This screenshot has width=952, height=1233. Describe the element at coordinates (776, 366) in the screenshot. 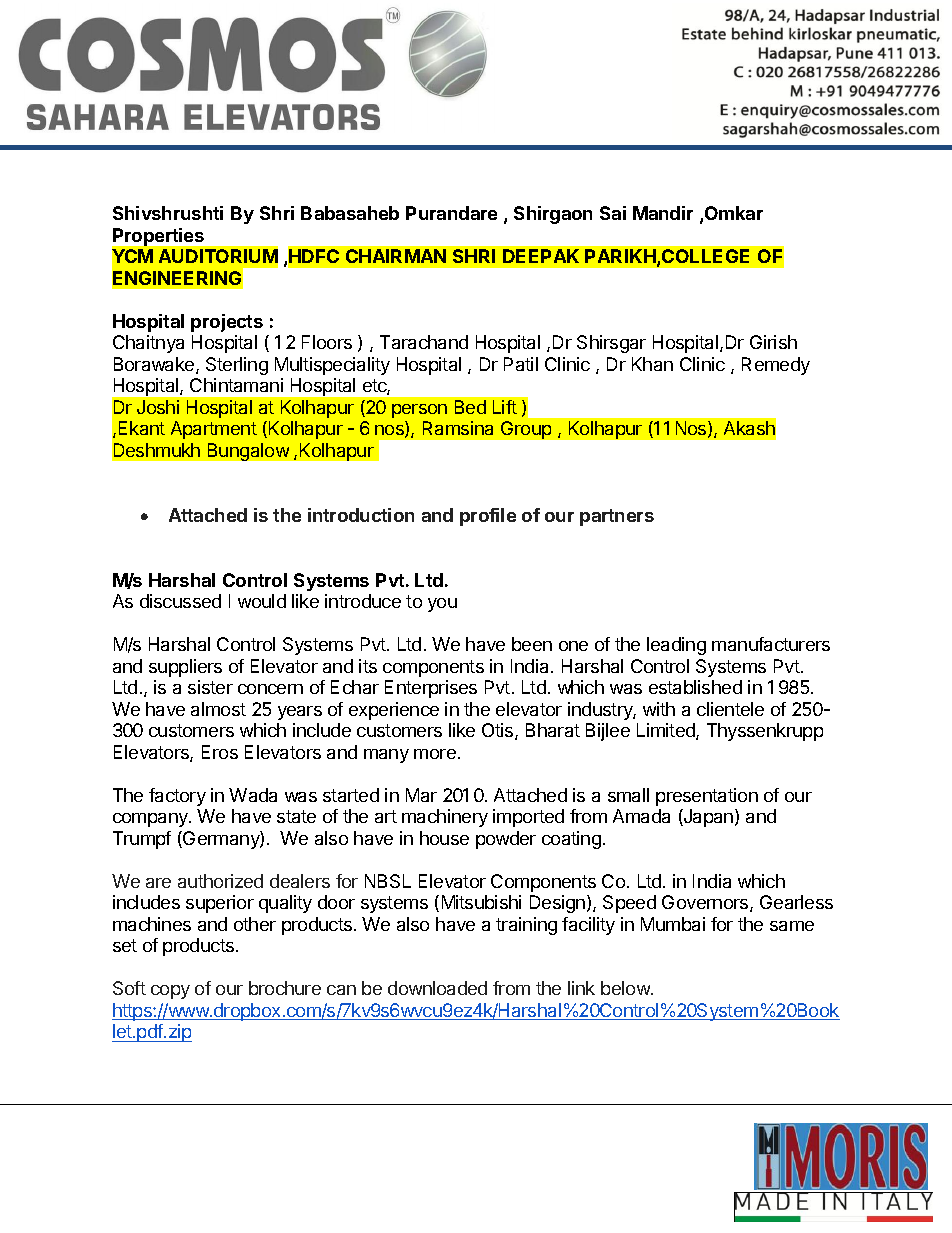

I see `Remedy` at that location.
